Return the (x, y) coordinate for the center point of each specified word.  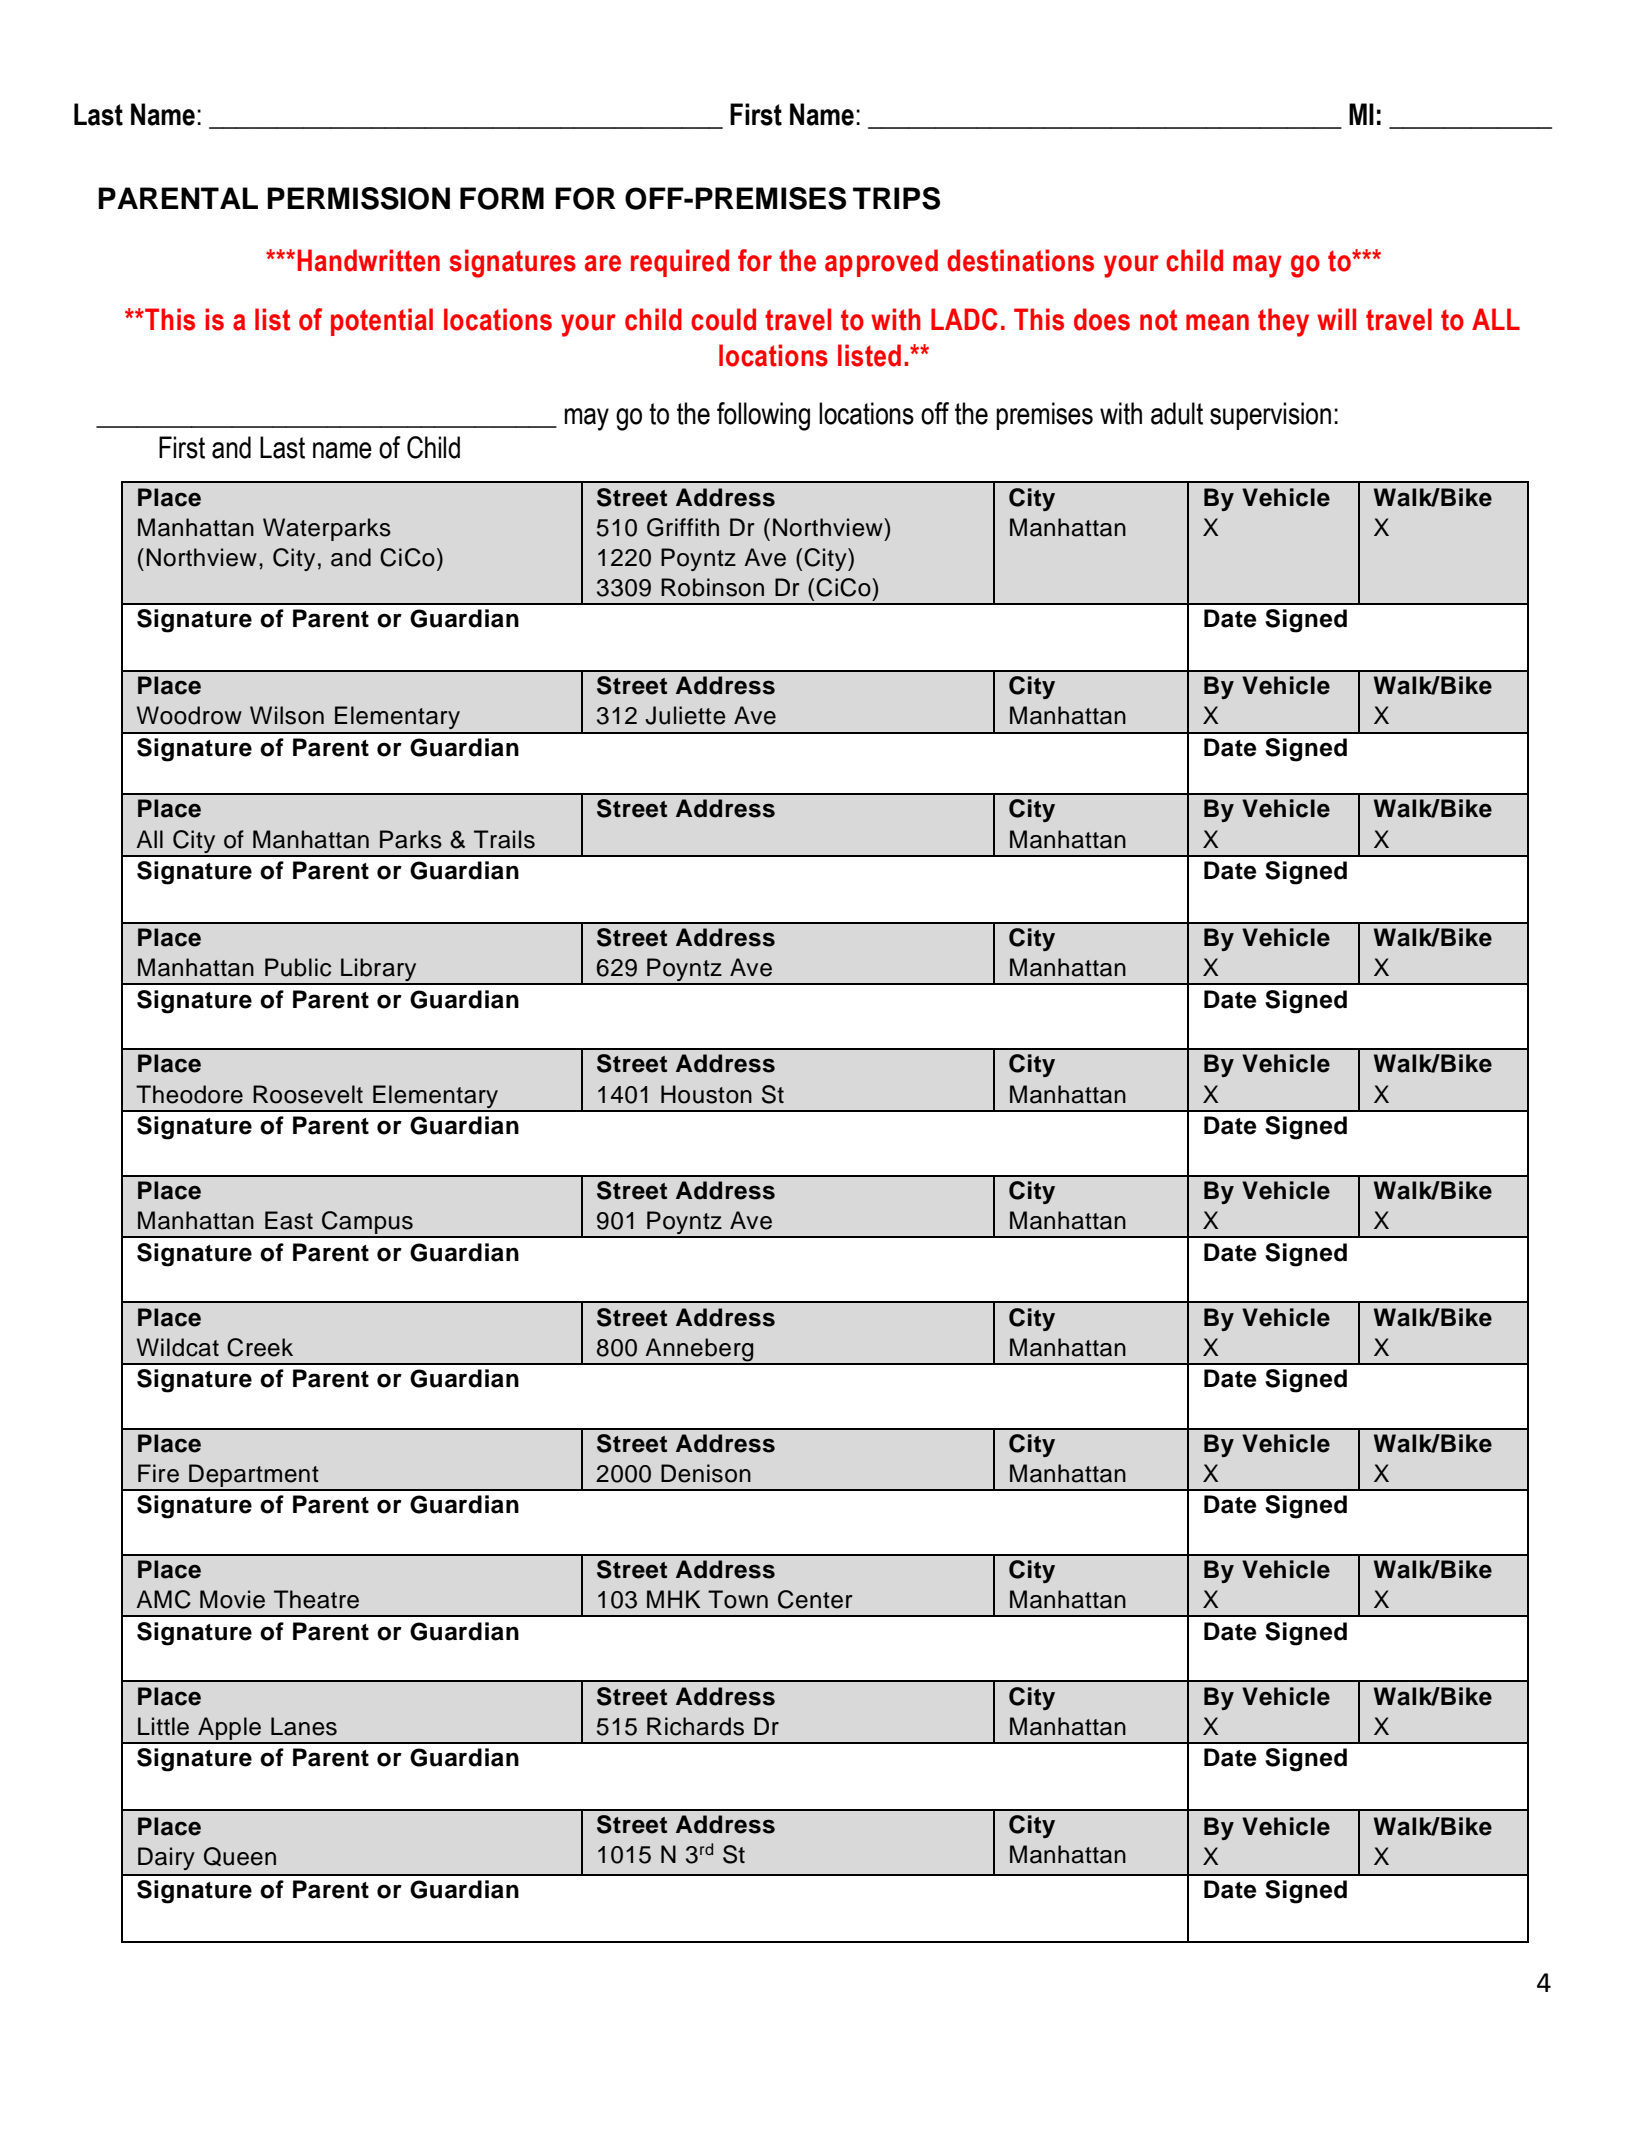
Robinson (712, 587)
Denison (706, 1473)
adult (1177, 413)
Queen (240, 1856)
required (680, 263)
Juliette (685, 715)
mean (1217, 322)
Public (298, 967)
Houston (706, 1094)
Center (815, 1599)
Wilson (287, 715)
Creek (260, 1347)
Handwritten (368, 260)
